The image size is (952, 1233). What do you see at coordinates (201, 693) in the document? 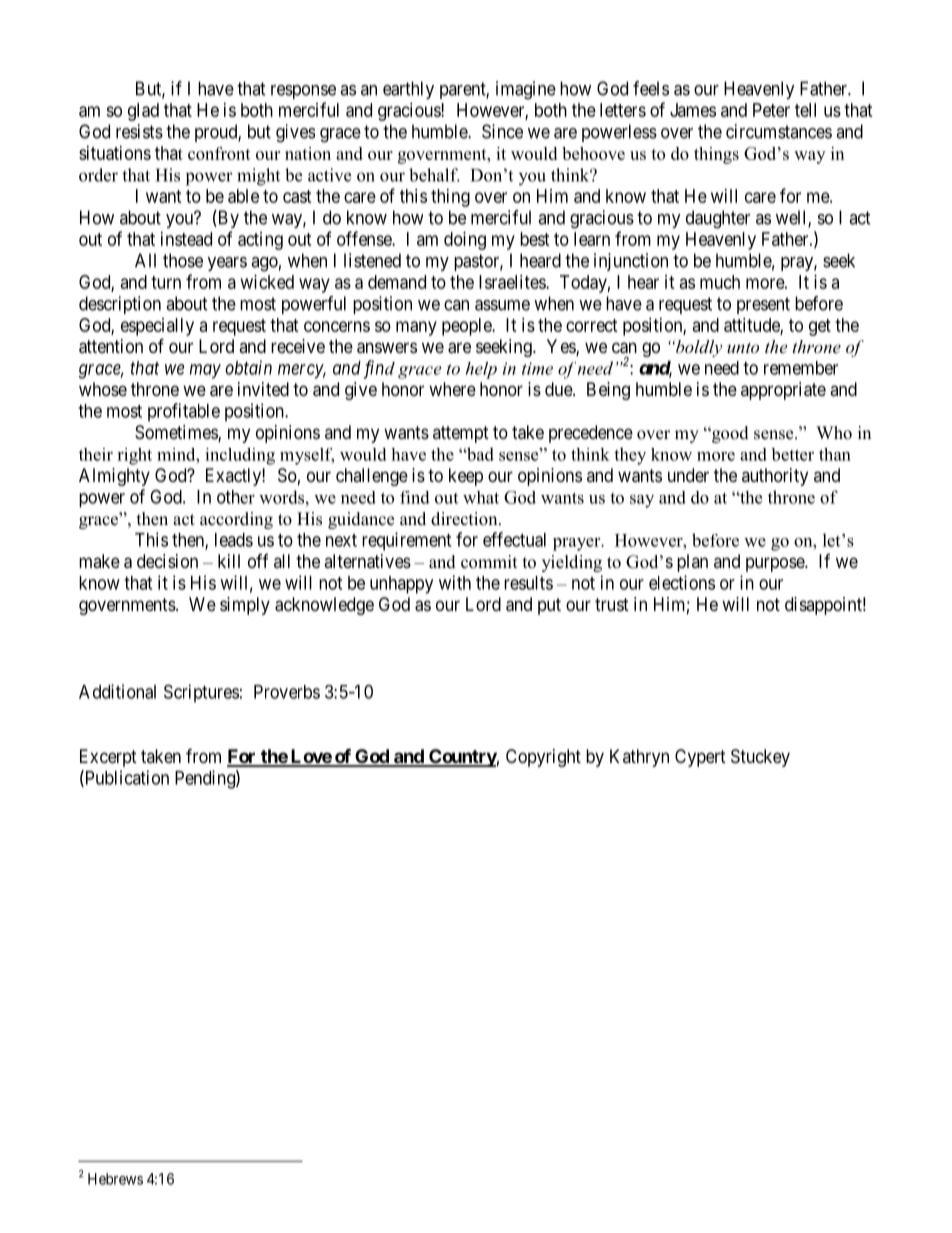
I see `Scriptures` at bounding box center [201, 693].
